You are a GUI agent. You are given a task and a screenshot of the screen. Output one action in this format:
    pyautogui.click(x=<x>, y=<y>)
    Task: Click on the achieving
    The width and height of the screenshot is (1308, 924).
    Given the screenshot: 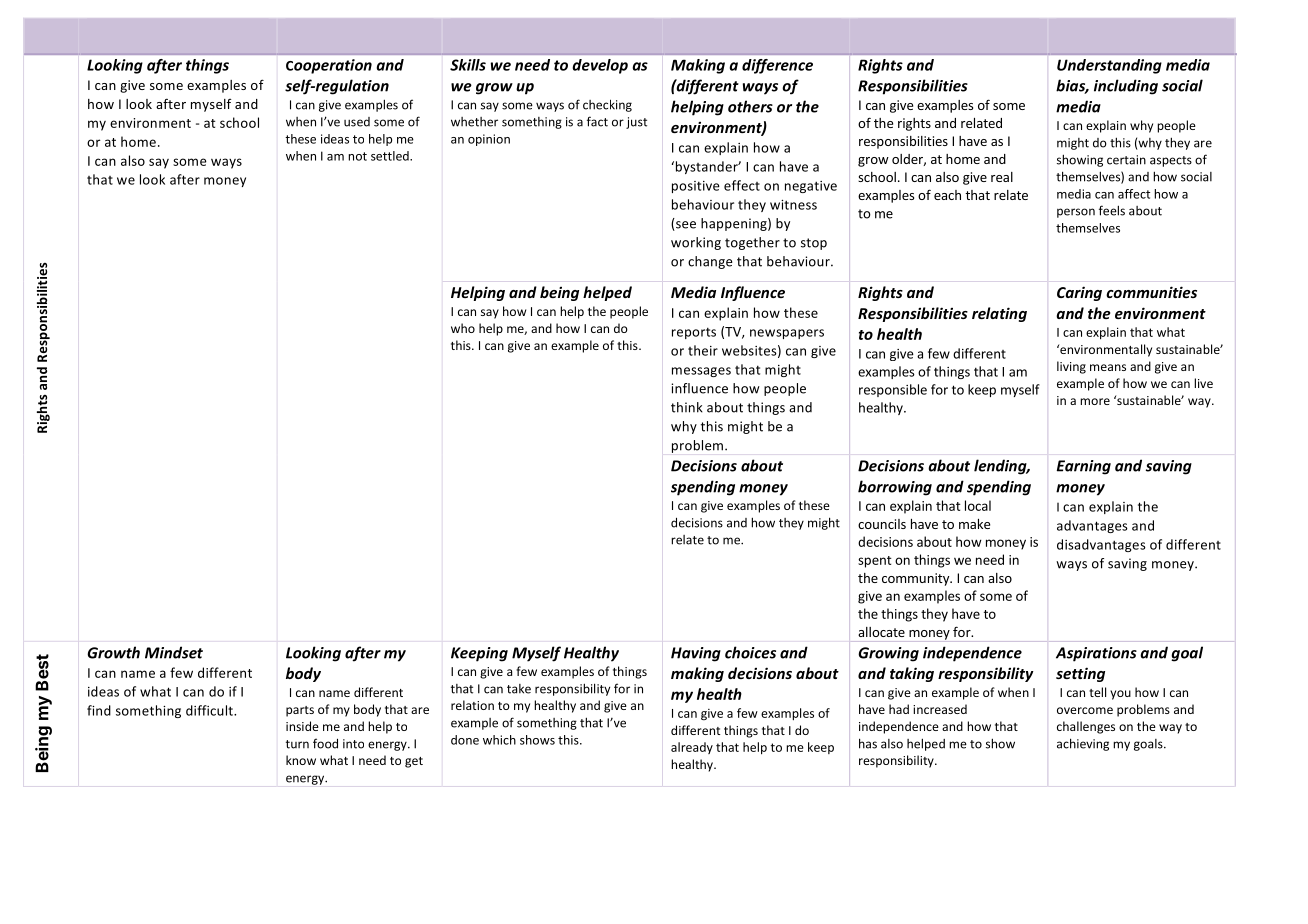 What is the action you would take?
    pyautogui.click(x=1083, y=744)
